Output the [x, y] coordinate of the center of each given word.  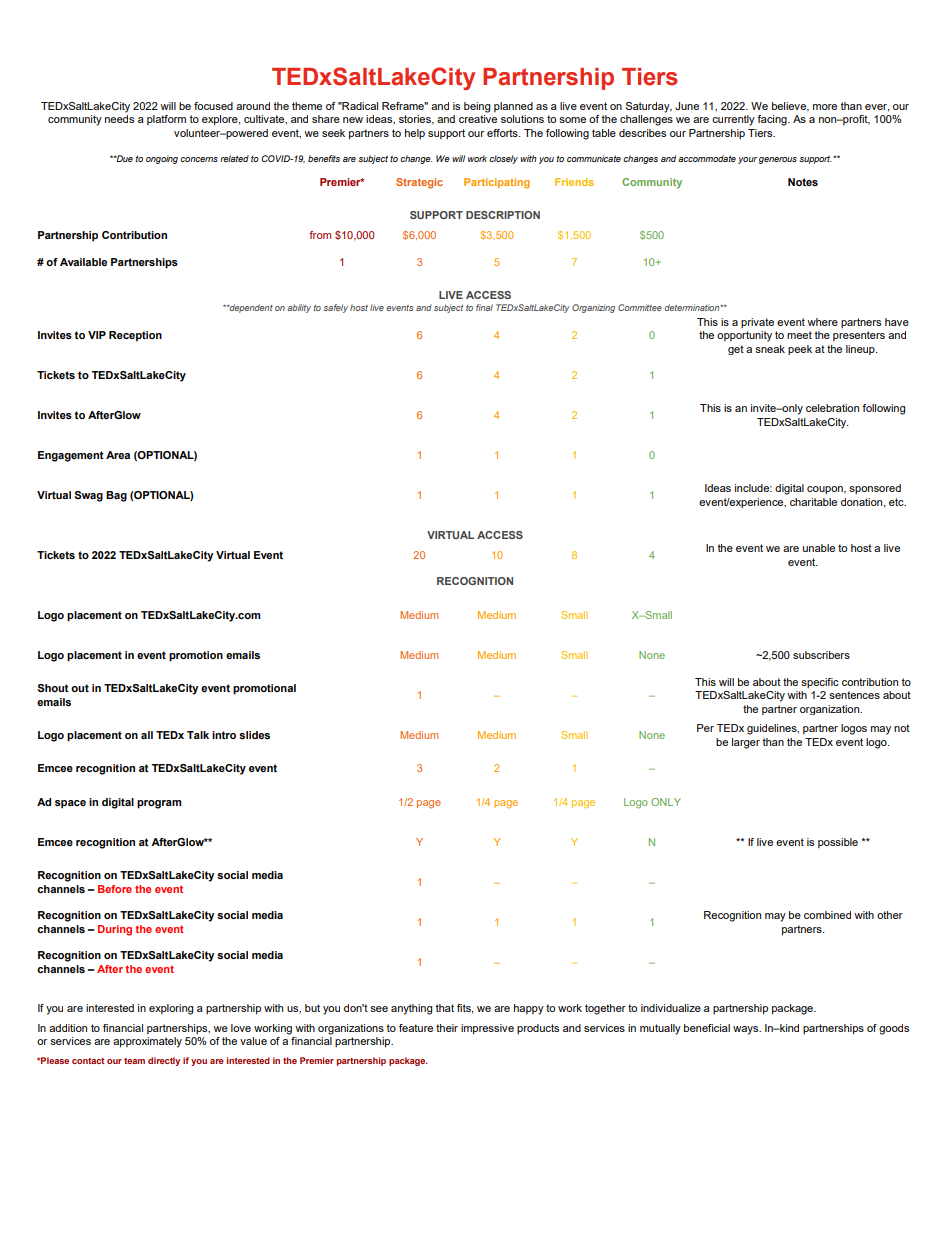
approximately [147, 1042]
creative [478, 119]
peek [800, 350]
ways [747, 1030]
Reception [135, 336]
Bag [116, 496]
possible [838, 843]
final [484, 307]
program [159, 804]
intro [224, 735]
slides [254, 735]
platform [166, 120]
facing [773, 120]
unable [819, 548]
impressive [487, 1029]
